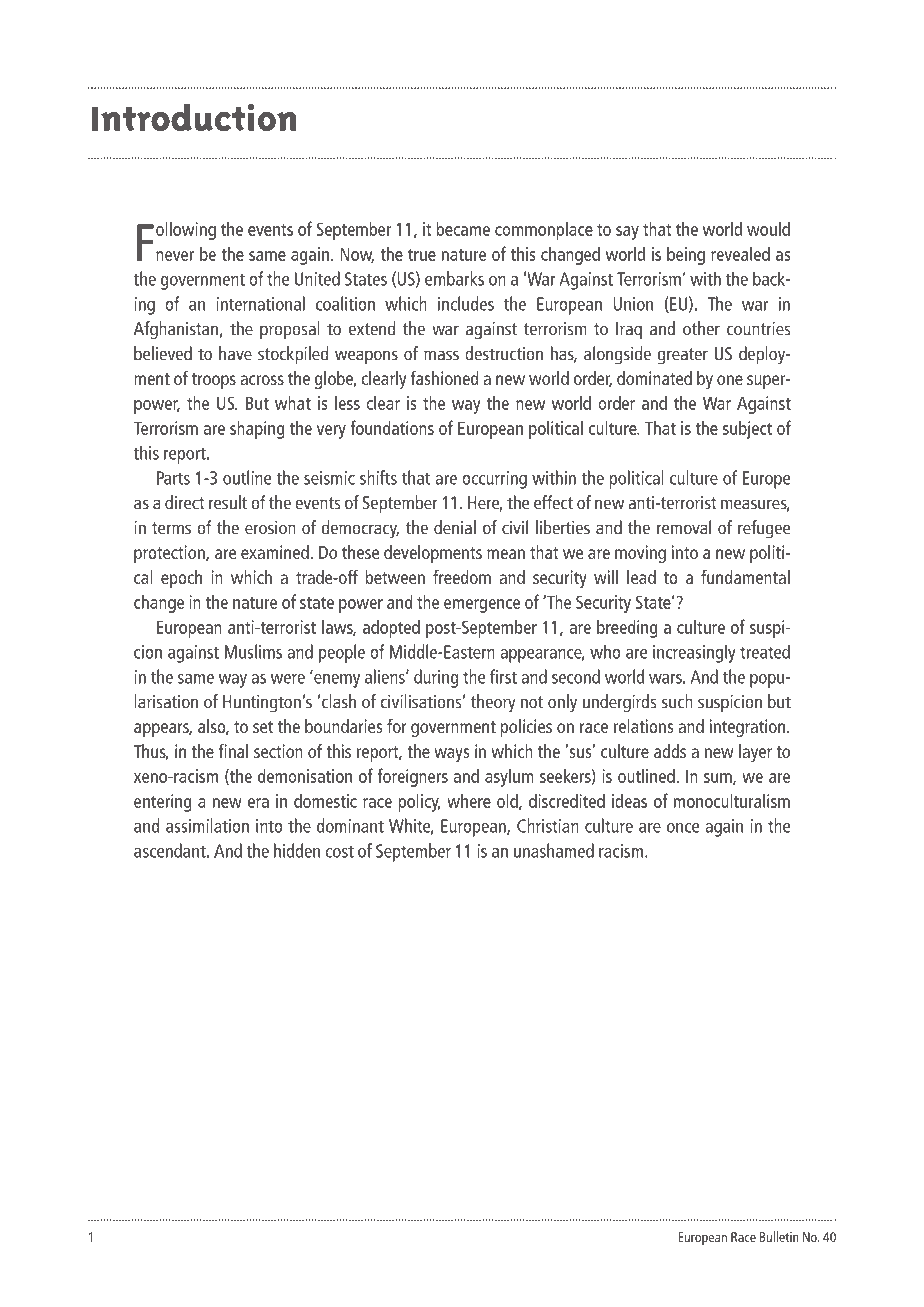 Image resolution: width=924 pixels, height=1307 pixels. Describe the element at coordinates (462, 577) in the screenshot. I see `freedom` at that location.
